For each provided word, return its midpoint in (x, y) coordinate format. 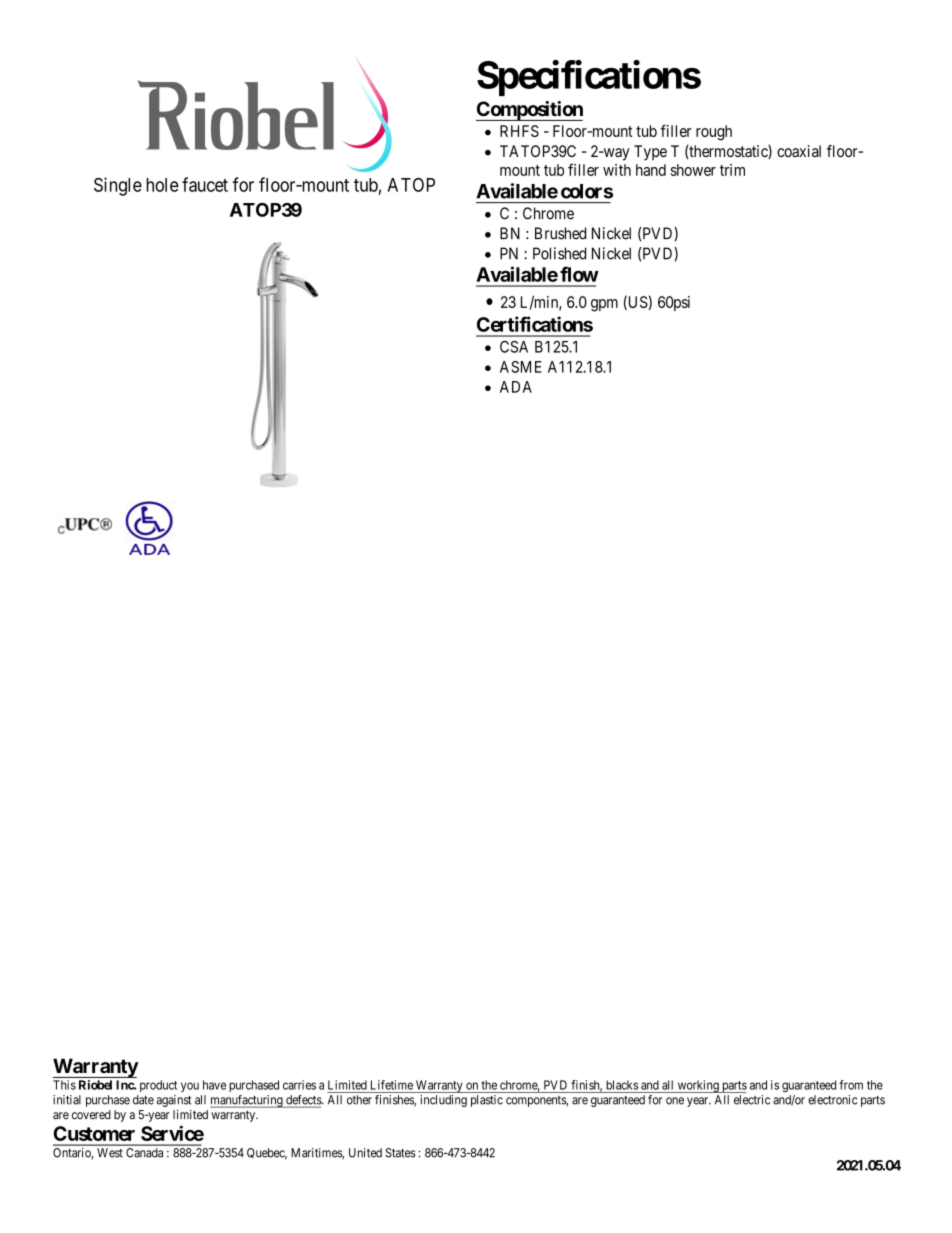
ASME (521, 367)
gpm (604, 305)
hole (162, 185)
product (158, 1086)
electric (752, 1100)
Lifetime (392, 1085)
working (698, 1086)
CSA (514, 347)
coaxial (799, 151)
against (174, 1101)
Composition (529, 111)
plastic (487, 1101)
